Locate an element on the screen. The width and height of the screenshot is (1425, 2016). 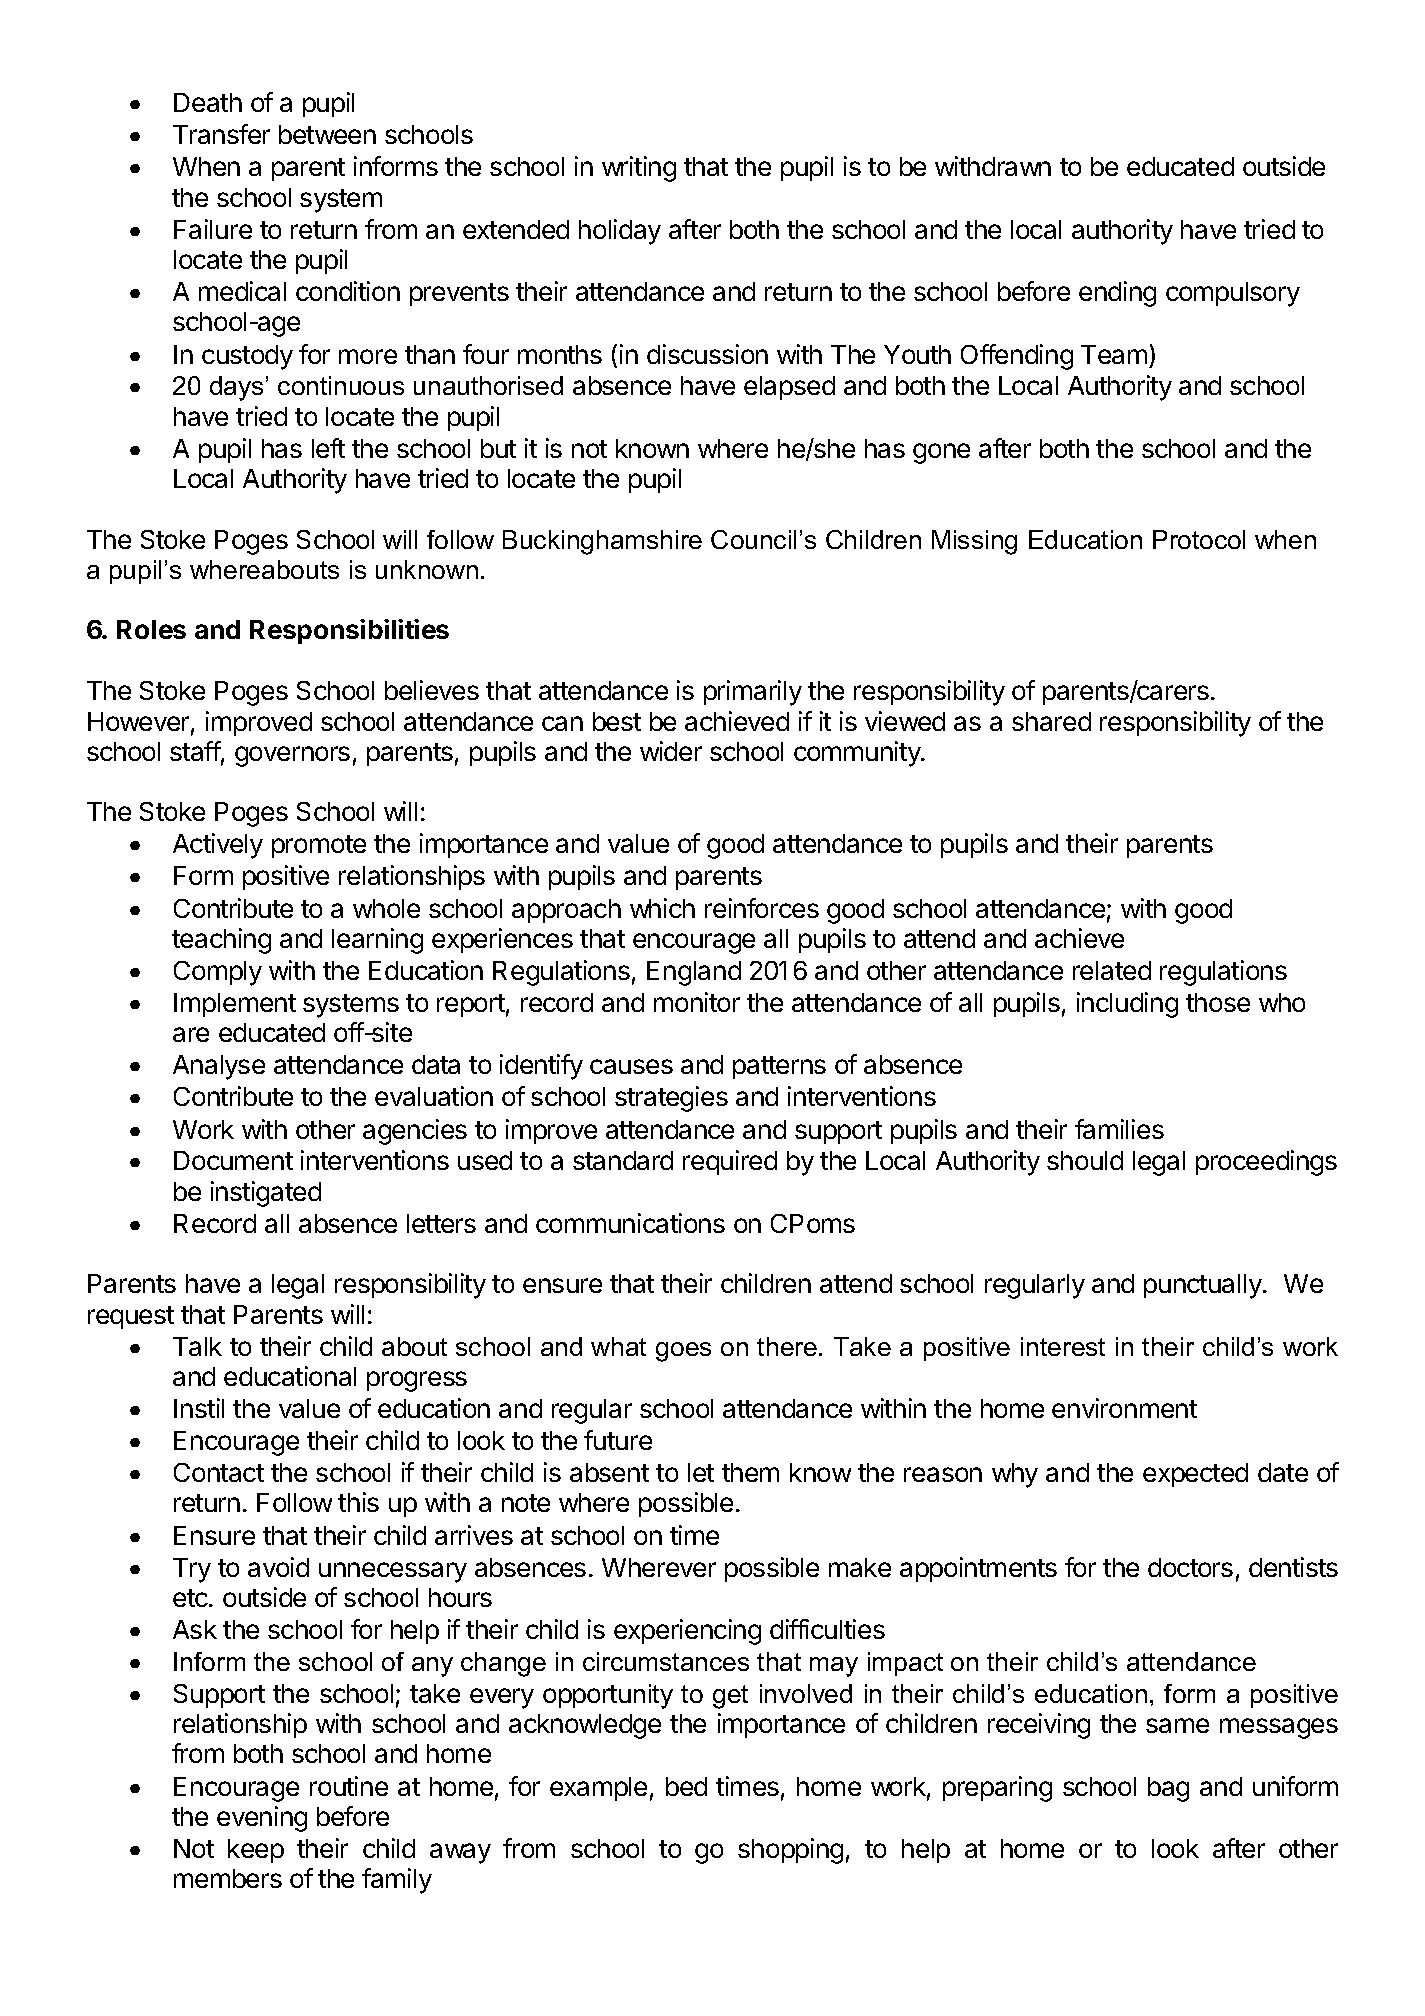
Transfer is located at coordinates (221, 134).
